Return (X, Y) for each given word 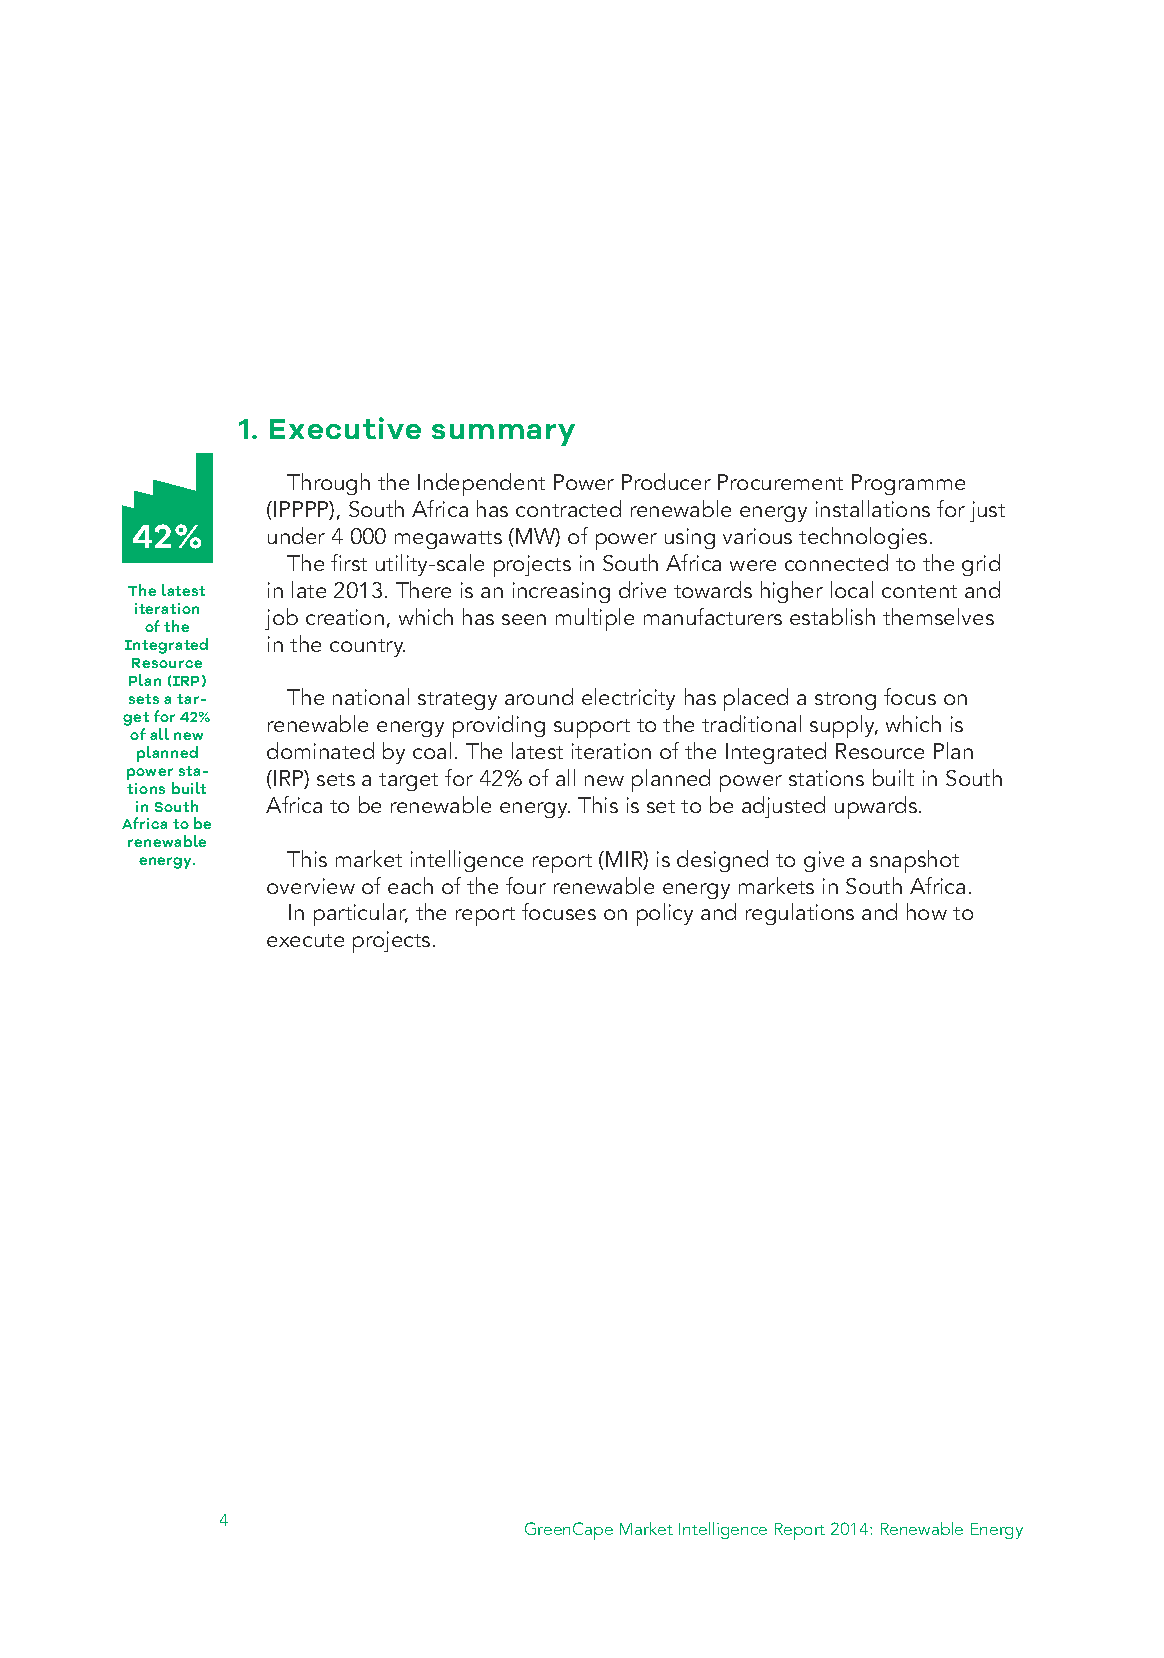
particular (361, 914)
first (349, 562)
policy (665, 914)
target (408, 782)
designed (722, 861)
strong (845, 701)
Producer (666, 481)
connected (836, 562)
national (371, 696)
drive (642, 589)
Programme (908, 484)
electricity (628, 699)
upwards (877, 807)
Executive (345, 428)
